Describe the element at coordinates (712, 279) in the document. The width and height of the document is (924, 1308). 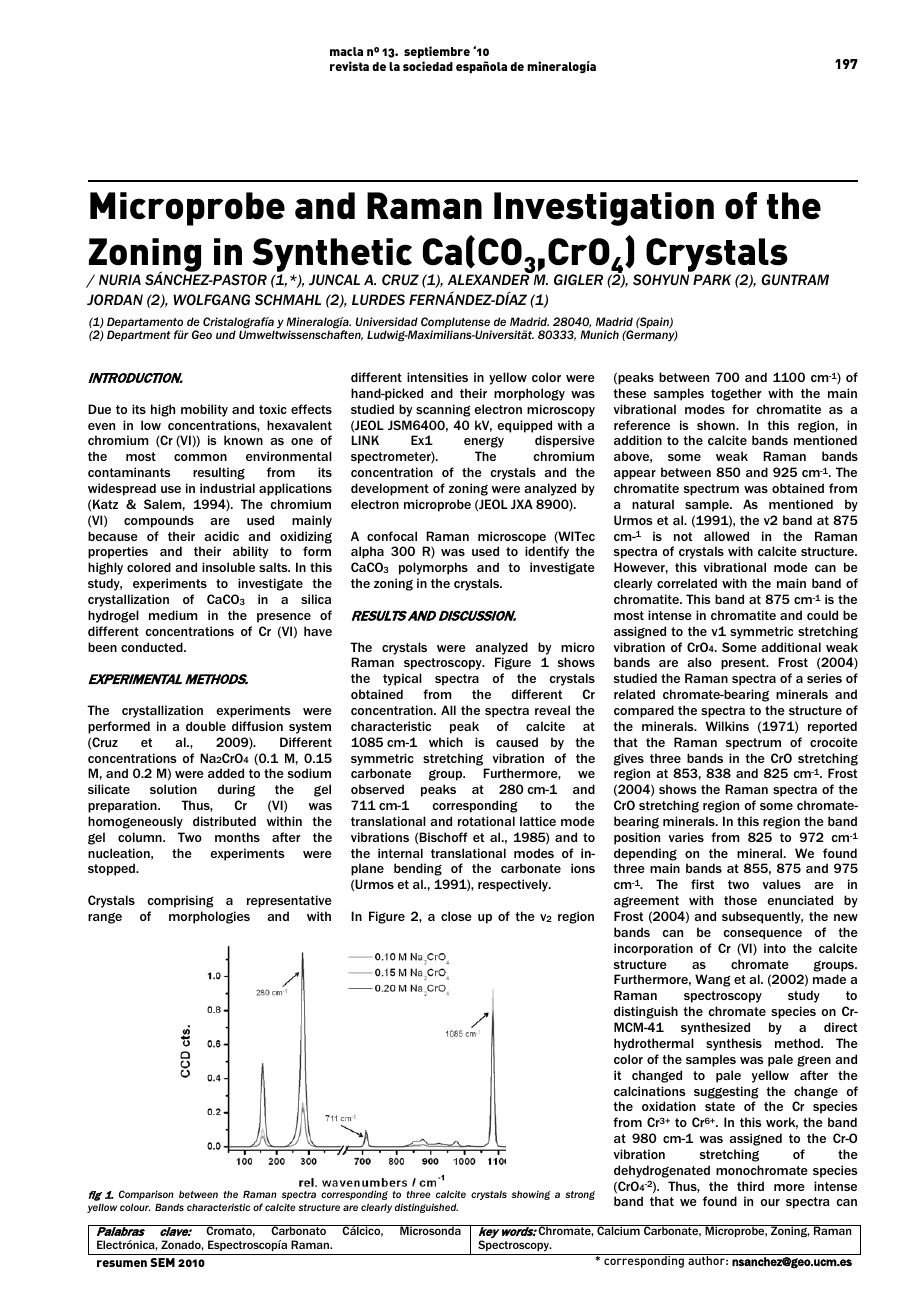
I see `PARK` at that location.
